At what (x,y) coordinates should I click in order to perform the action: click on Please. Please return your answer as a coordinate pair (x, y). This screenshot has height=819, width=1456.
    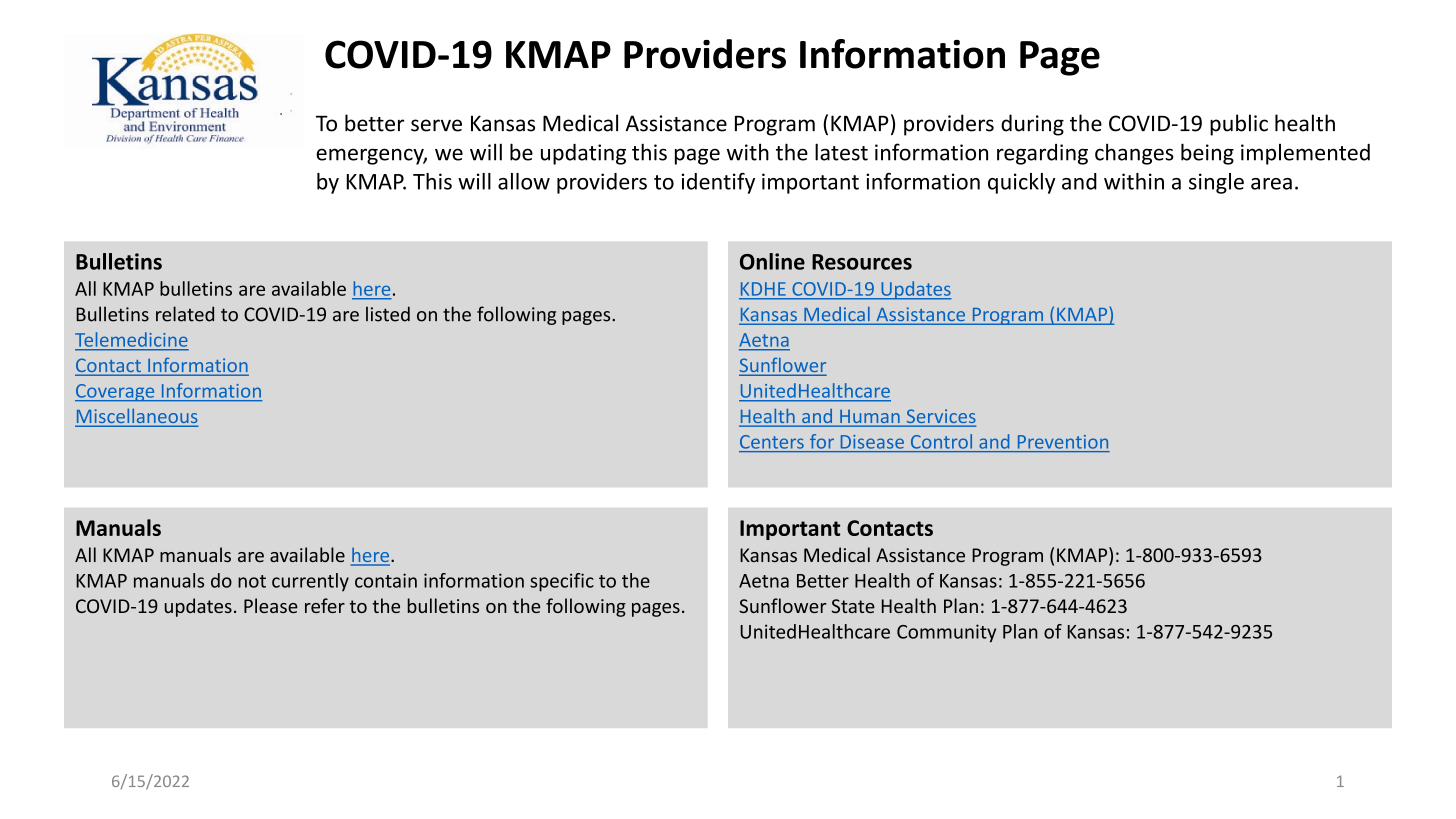
    Looking at the image, I should click on (271, 605).
